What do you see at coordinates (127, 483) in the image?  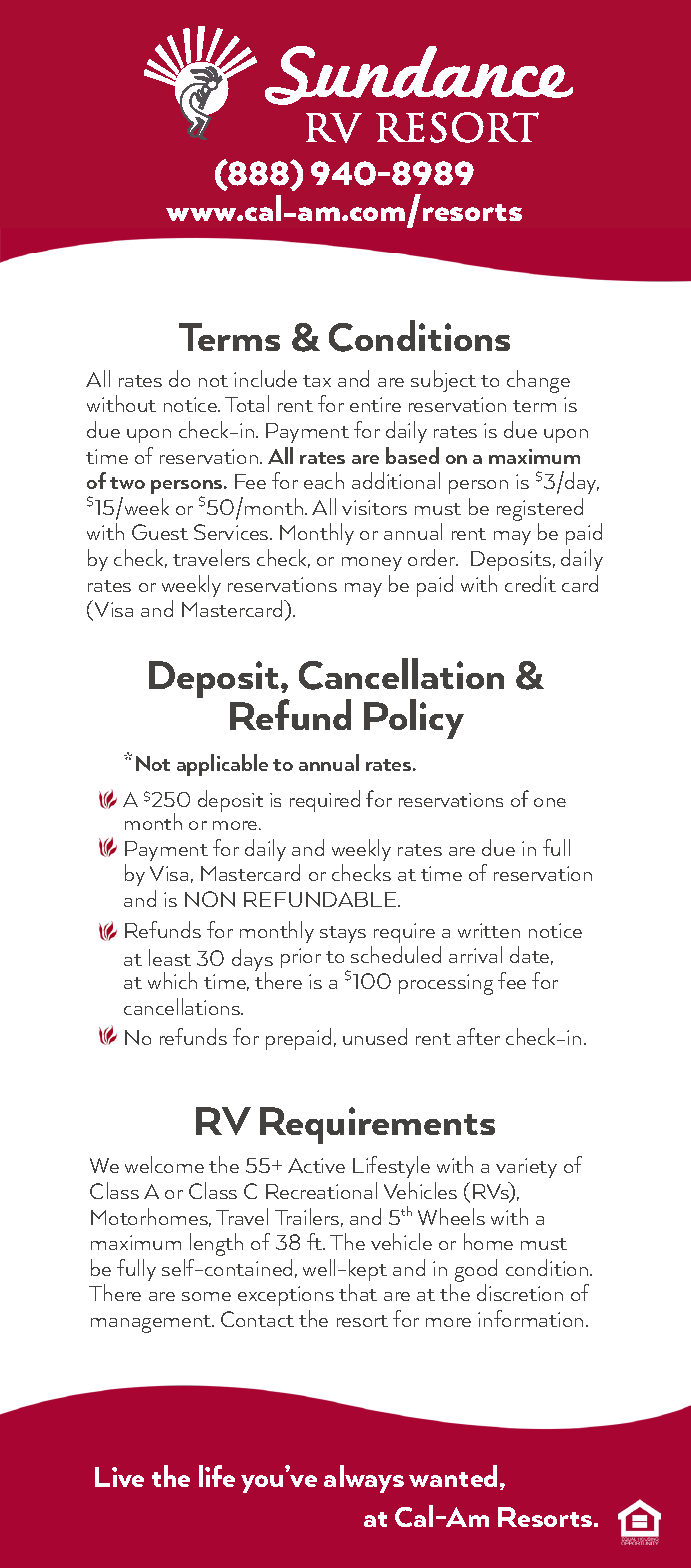 I see `two` at bounding box center [127, 483].
